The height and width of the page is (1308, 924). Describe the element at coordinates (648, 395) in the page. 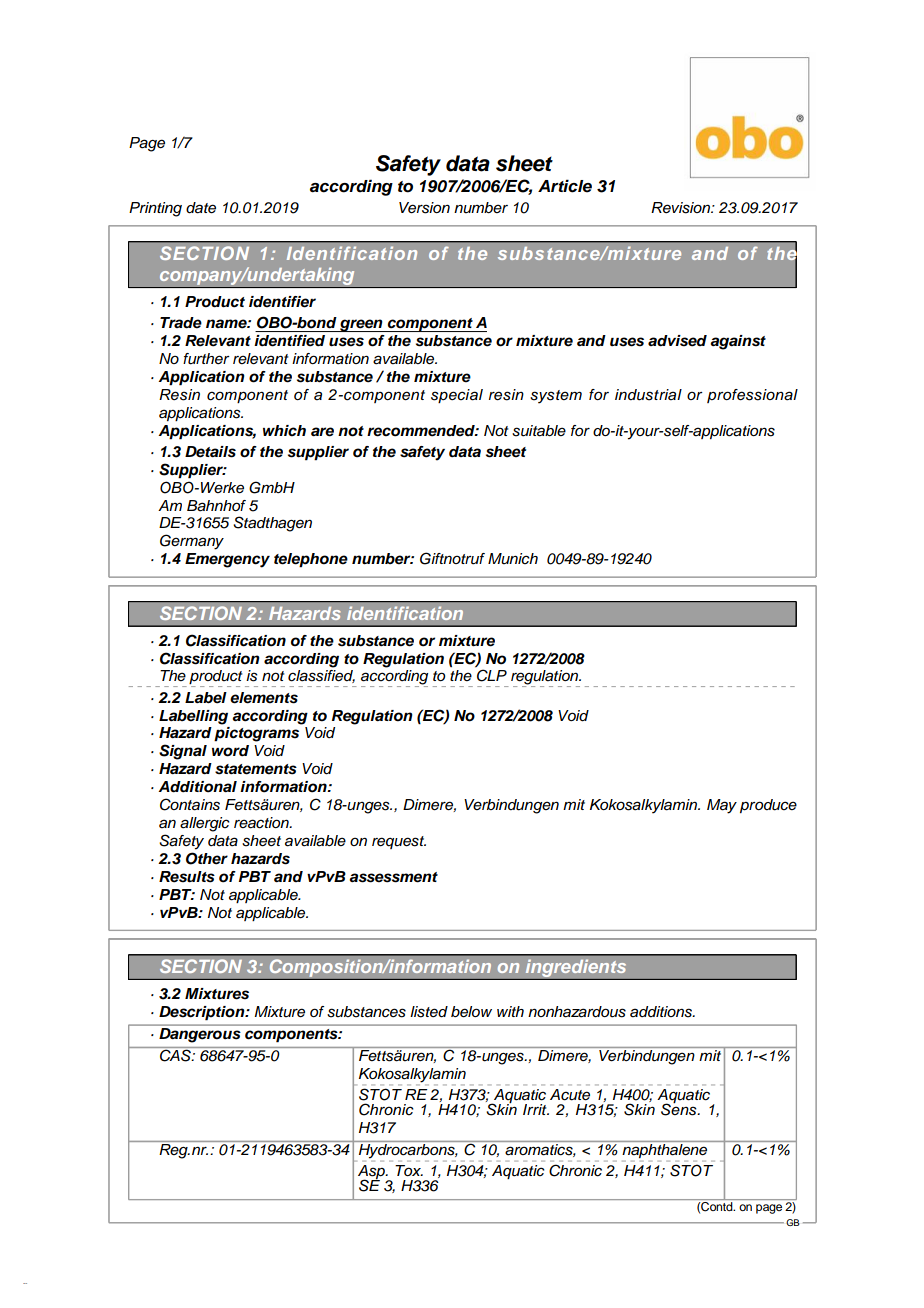

I see `industrial` at that location.
